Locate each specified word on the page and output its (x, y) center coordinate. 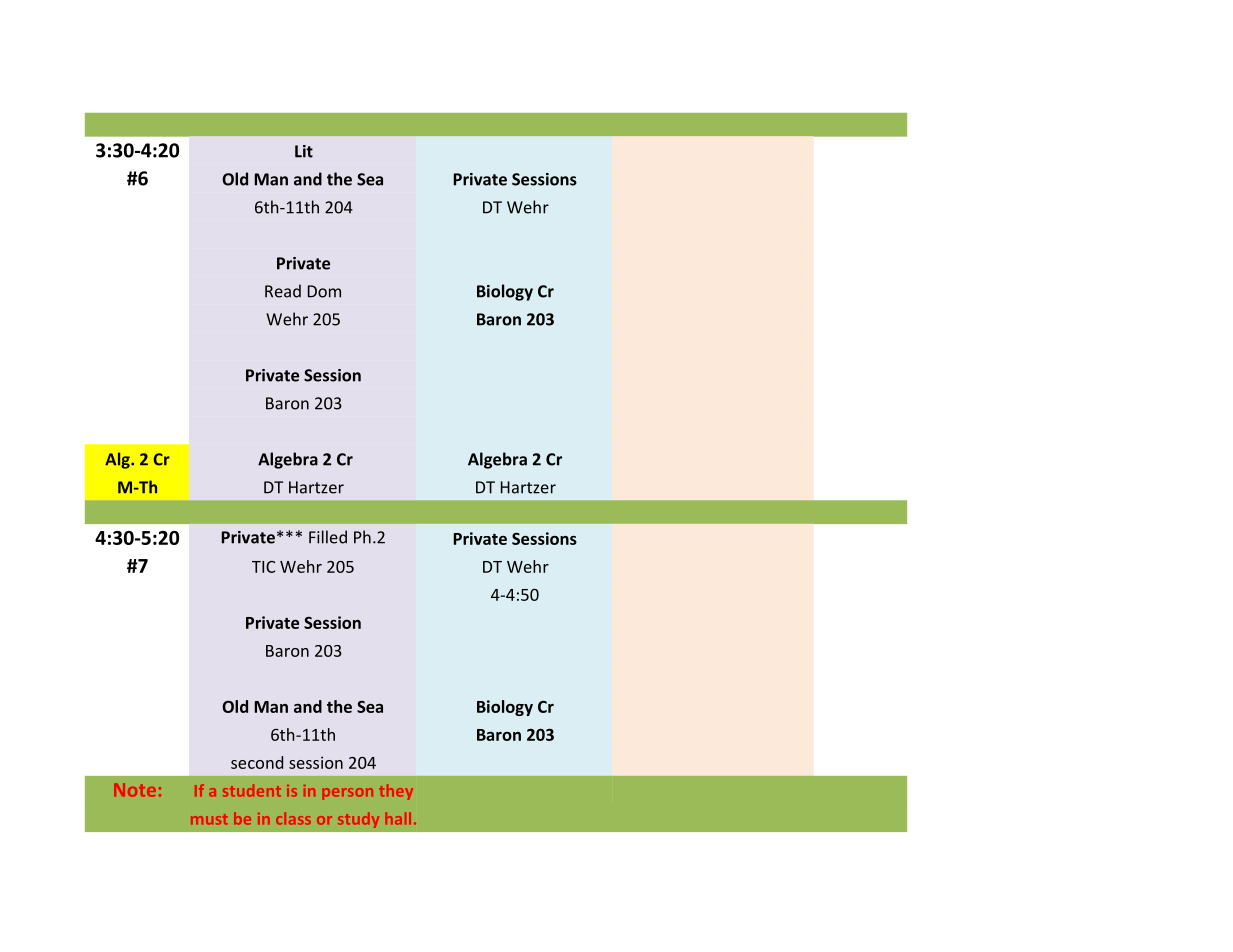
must (209, 819)
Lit (304, 151)
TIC (263, 567)
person (347, 794)
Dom (324, 291)
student (252, 790)
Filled (328, 537)
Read (283, 291)
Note (135, 790)
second (257, 762)
